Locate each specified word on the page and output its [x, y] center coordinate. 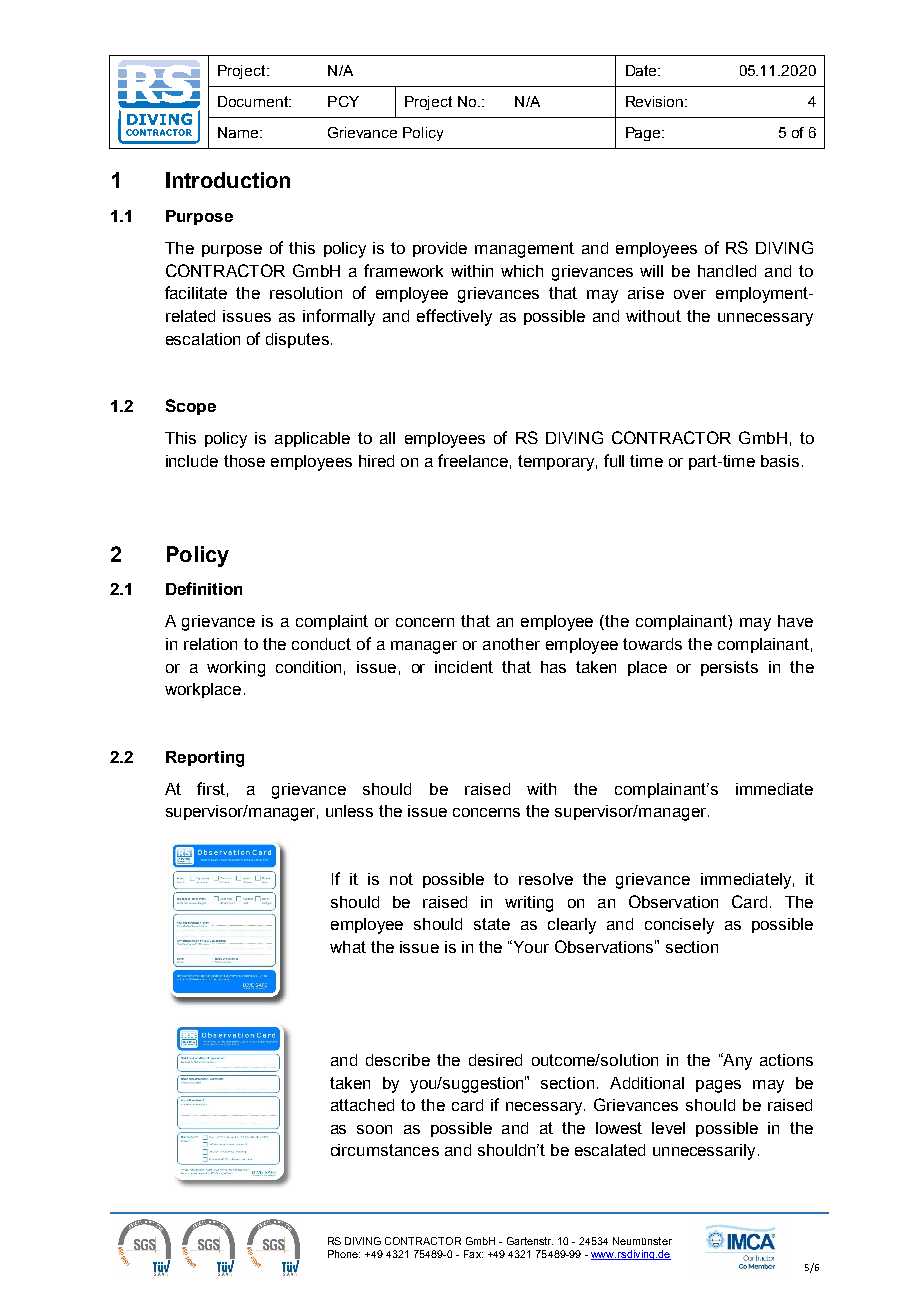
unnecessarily [704, 1152]
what [348, 947]
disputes [297, 340]
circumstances [385, 1150]
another [511, 644]
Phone [344, 1254]
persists [729, 668]
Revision [654, 101]
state [492, 924]
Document [254, 101]
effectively [454, 317]
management [524, 250]
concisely [679, 926]
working [236, 669]
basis [780, 461]
